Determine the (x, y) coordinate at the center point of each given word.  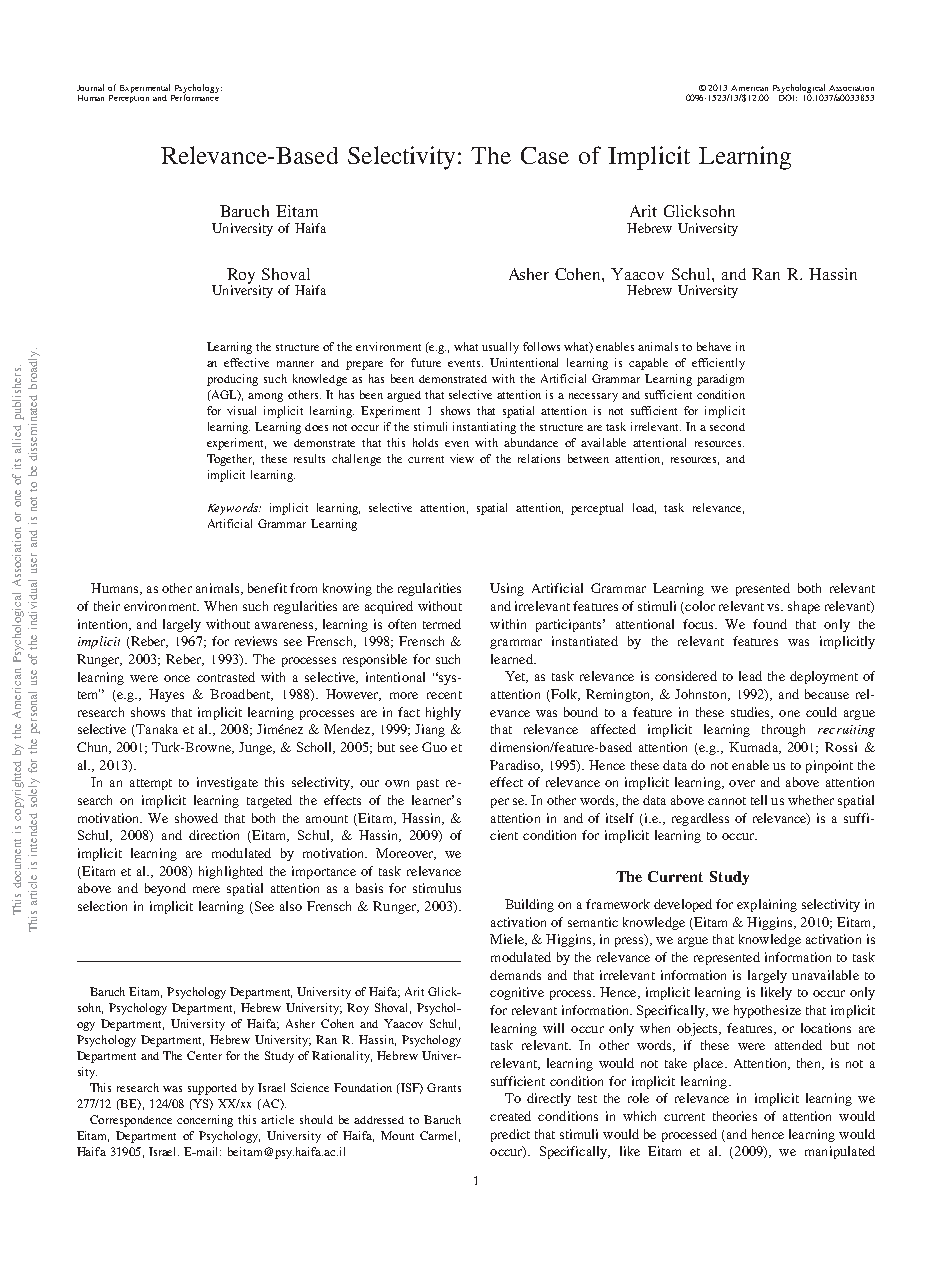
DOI (788, 96)
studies (751, 713)
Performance (195, 96)
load (644, 508)
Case (545, 155)
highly (443, 713)
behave (714, 346)
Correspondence (131, 1121)
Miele (508, 940)
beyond (165, 889)
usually (500, 348)
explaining (767, 905)
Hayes (166, 695)
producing (232, 380)
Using (507, 589)
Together (230, 460)
